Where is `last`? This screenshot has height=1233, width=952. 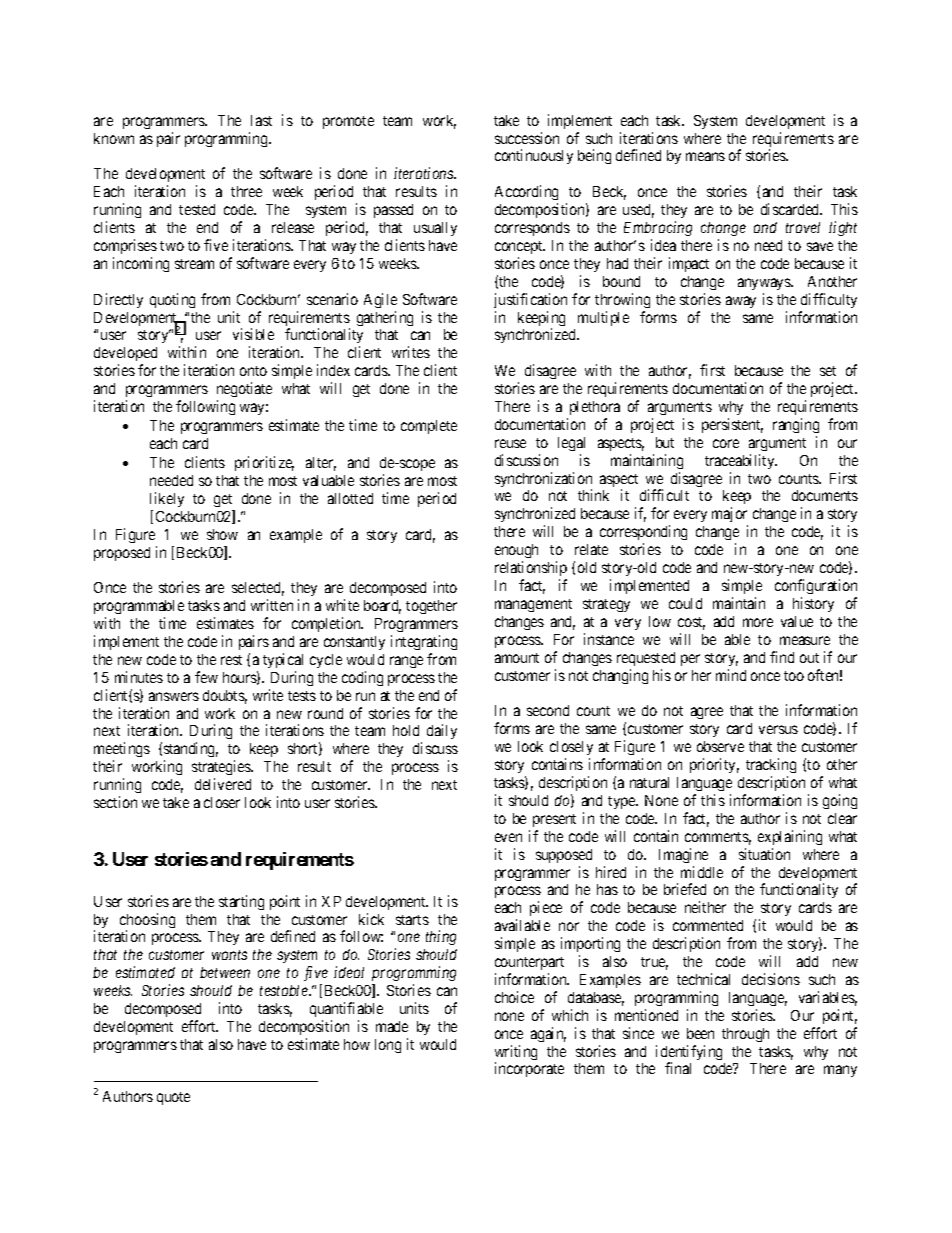
last is located at coordinates (261, 120).
